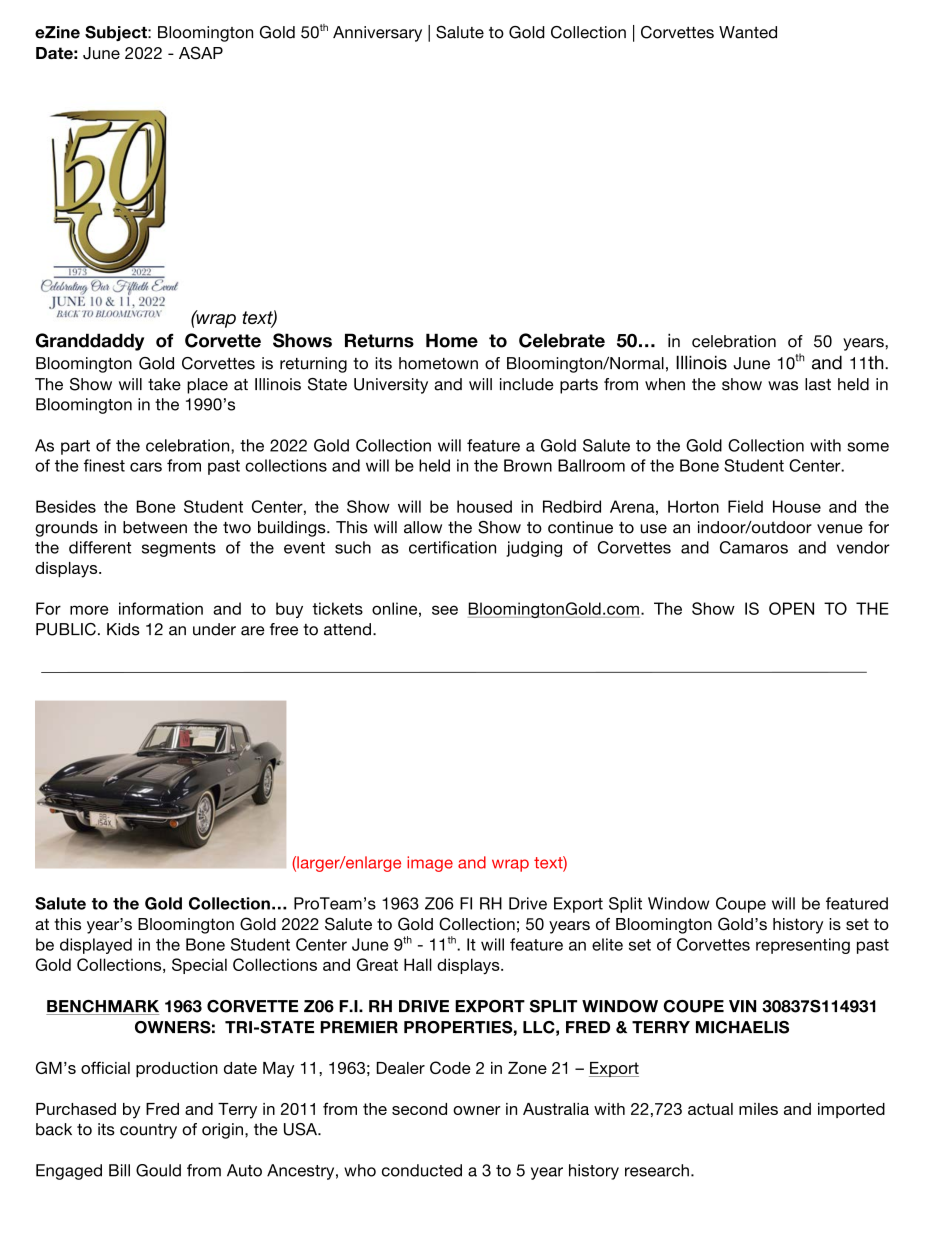  Describe the element at coordinates (783, 386) in the screenshot. I see `was` at that location.
